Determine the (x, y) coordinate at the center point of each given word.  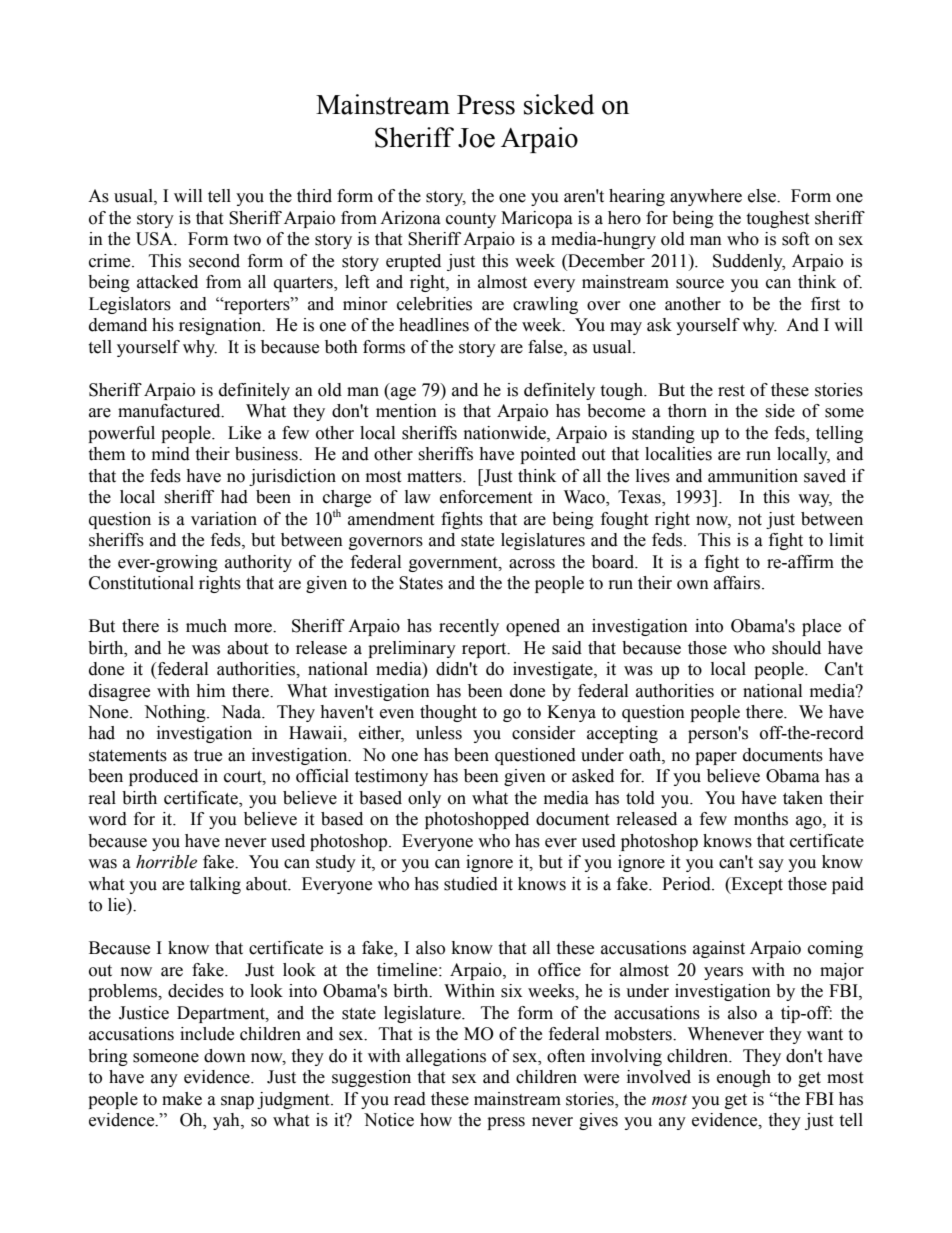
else (763, 196)
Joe (476, 138)
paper (716, 758)
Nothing (176, 713)
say (771, 865)
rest (731, 391)
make (182, 1099)
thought (448, 713)
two (247, 240)
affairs (738, 583)
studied (471, 884)
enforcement (486, 497)
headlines (434, 325)
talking (215, 885)
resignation (221, 326)
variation (224, 519)
